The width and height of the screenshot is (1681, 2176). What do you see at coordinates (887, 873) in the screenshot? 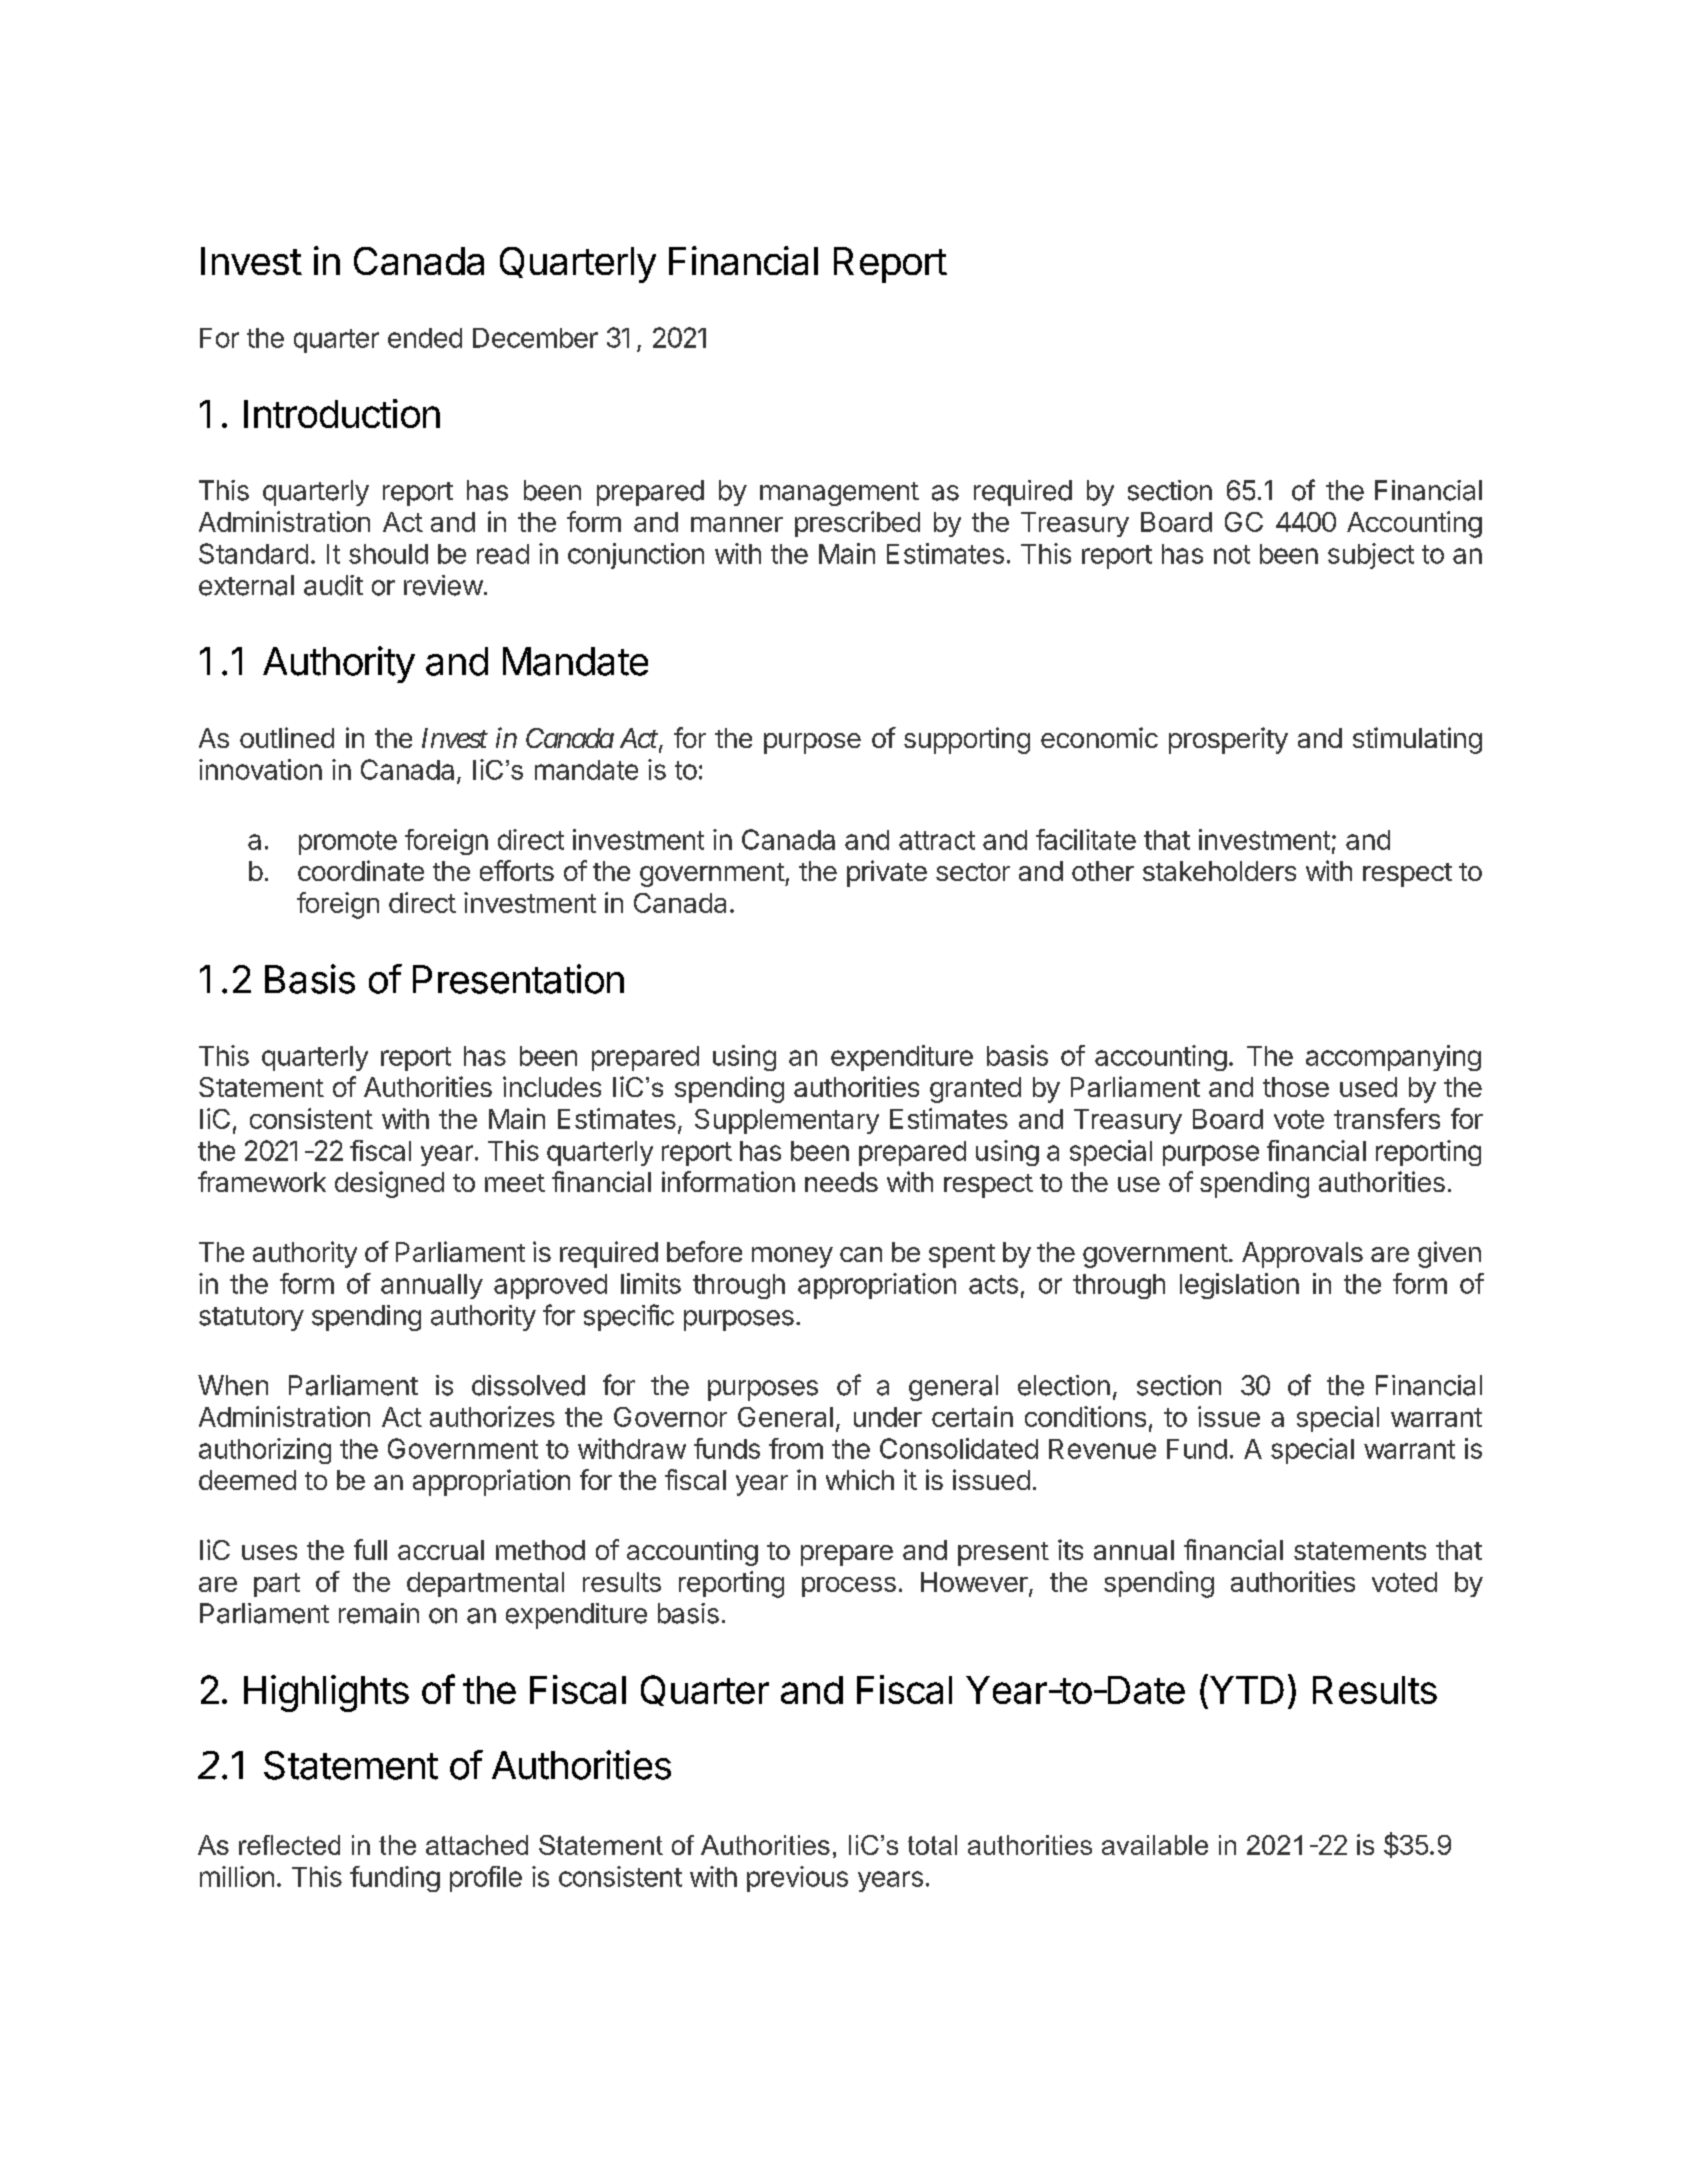
I see `private` at bounding box center [887, 873].
